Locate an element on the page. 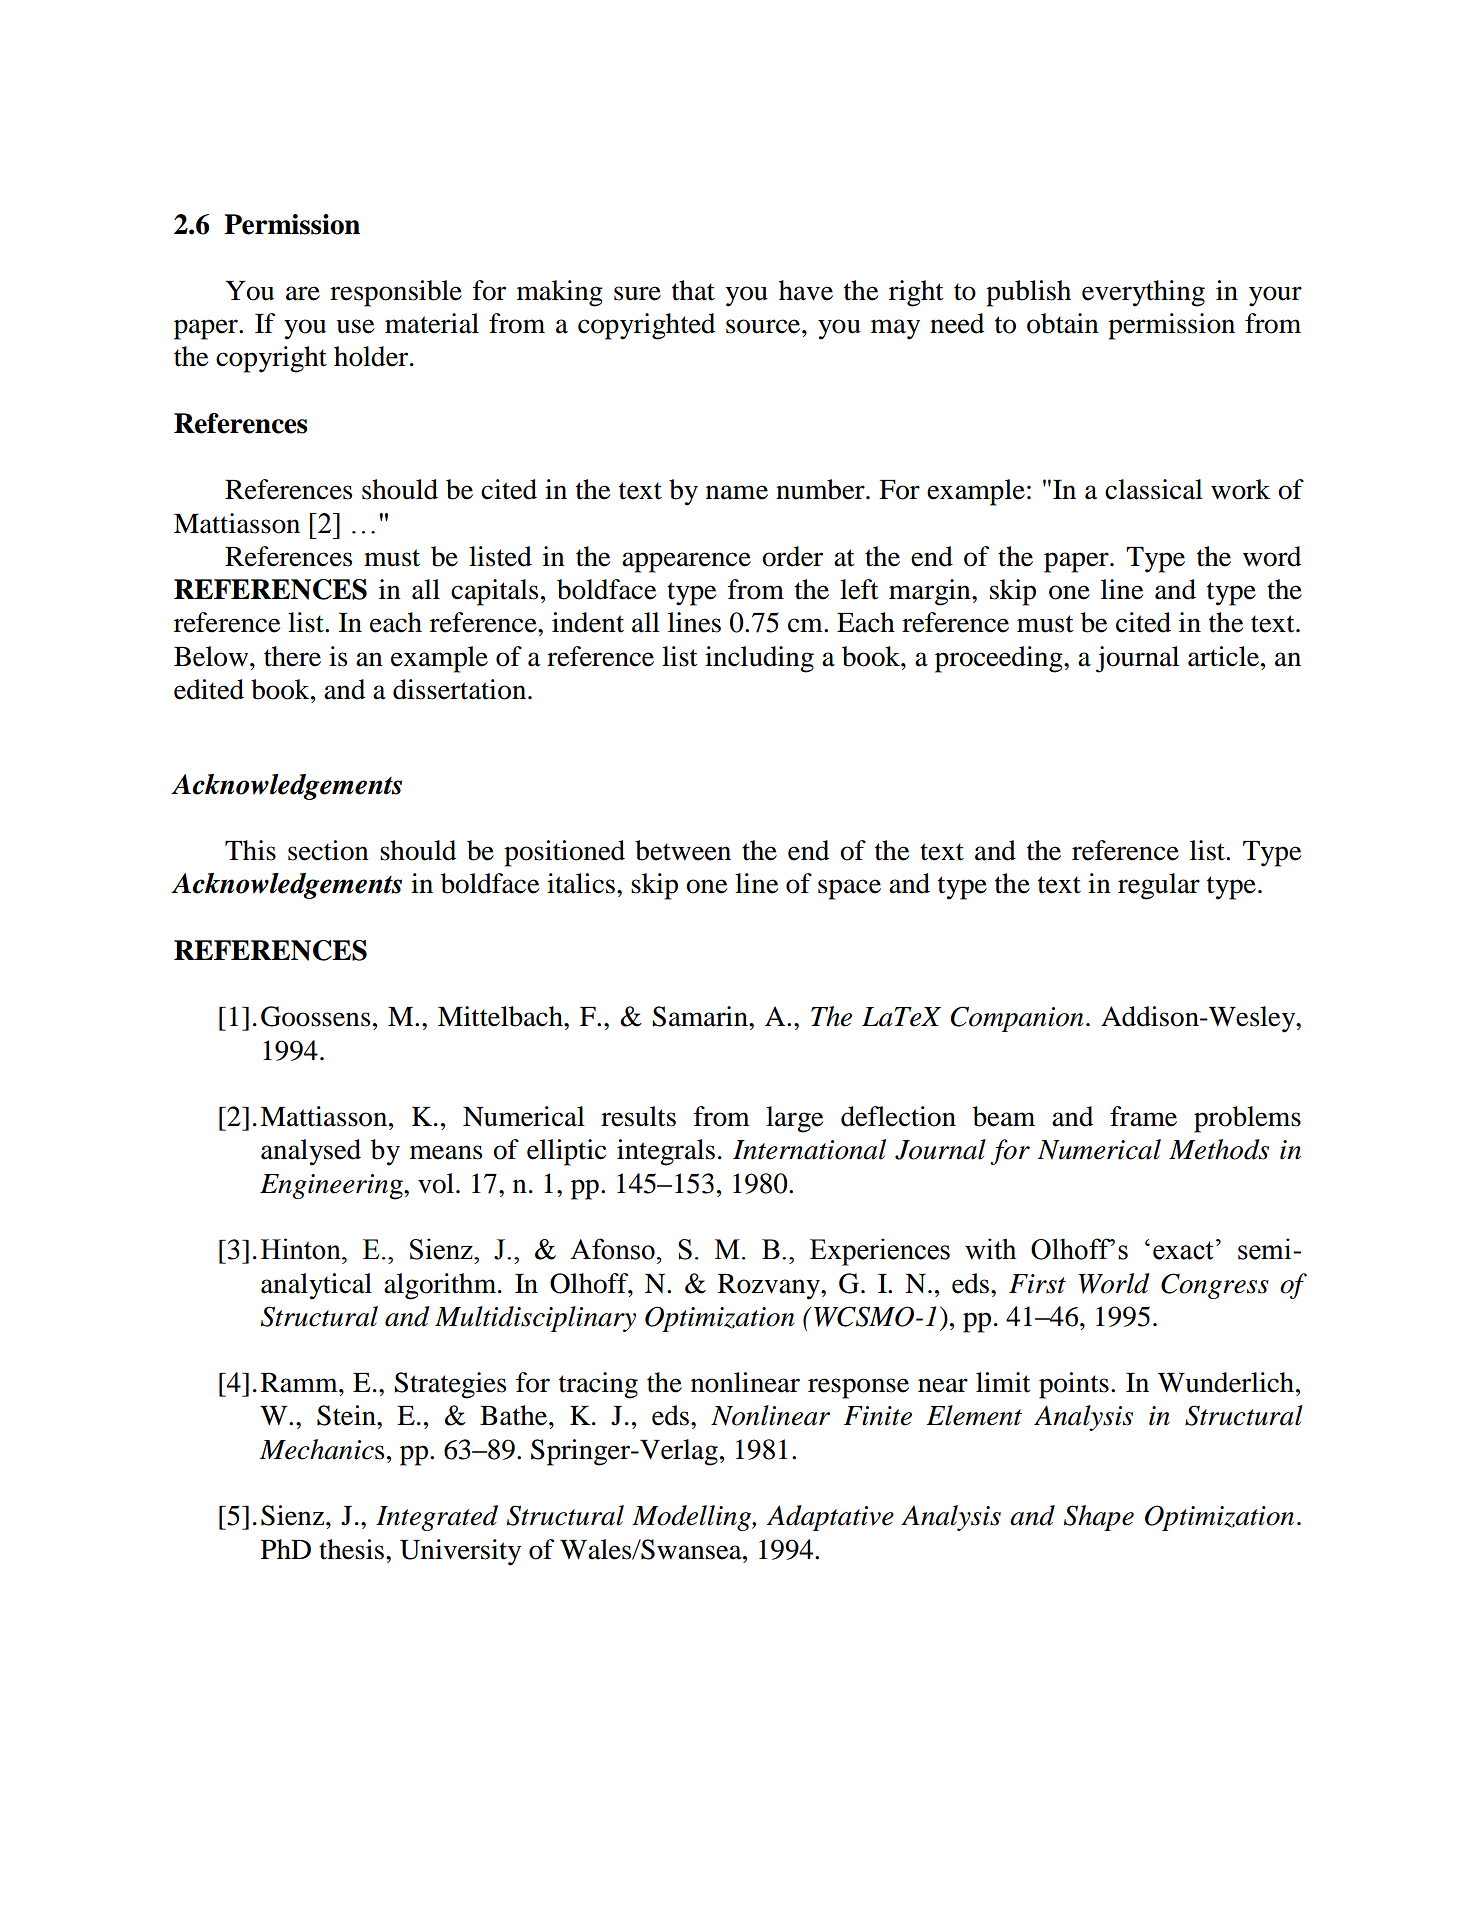 Image resolution: width=1476 pixels, height=1910 pixels. that is located at coordinates (693, 290).
